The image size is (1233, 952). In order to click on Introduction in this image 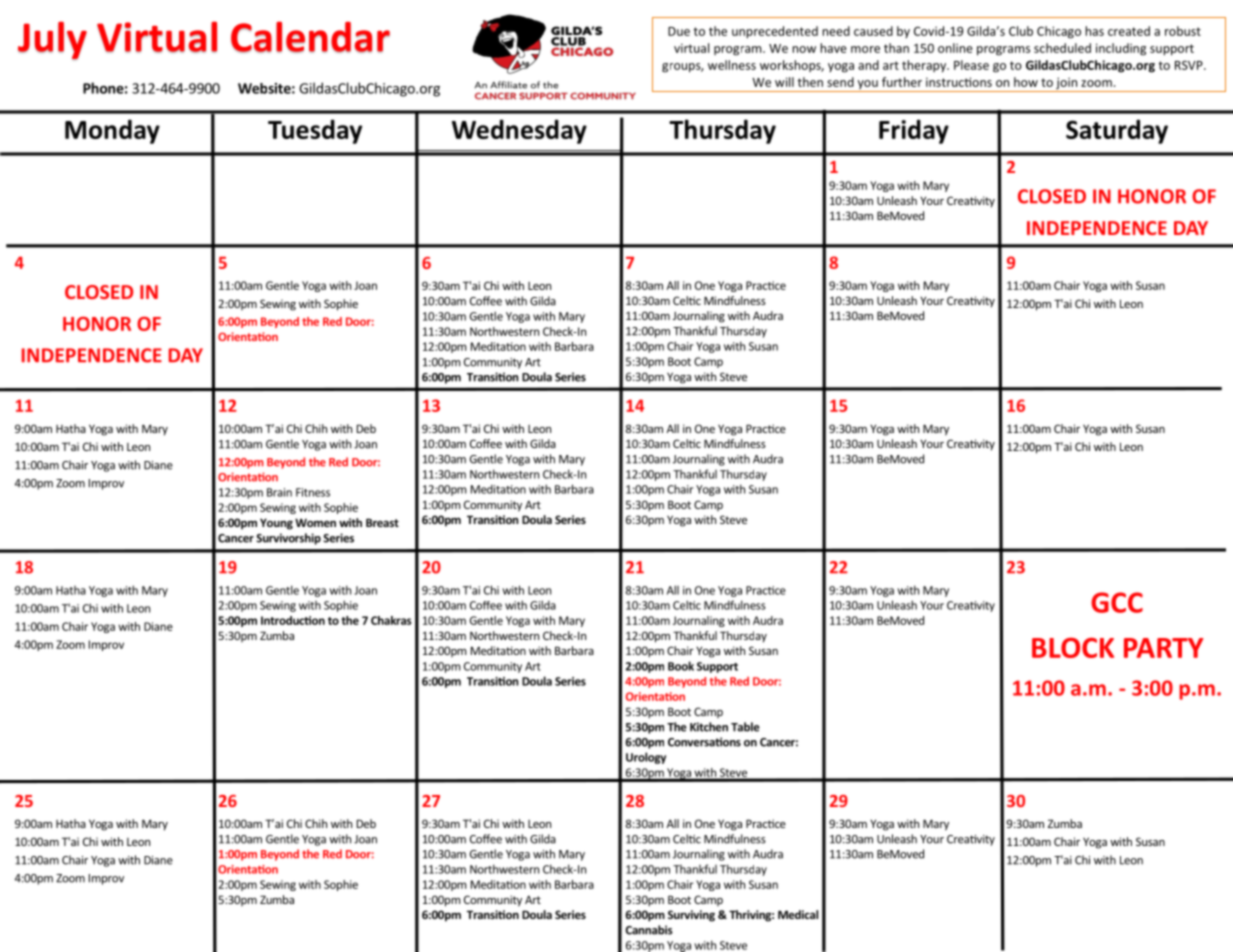, I will do `click(293, 620)`.
